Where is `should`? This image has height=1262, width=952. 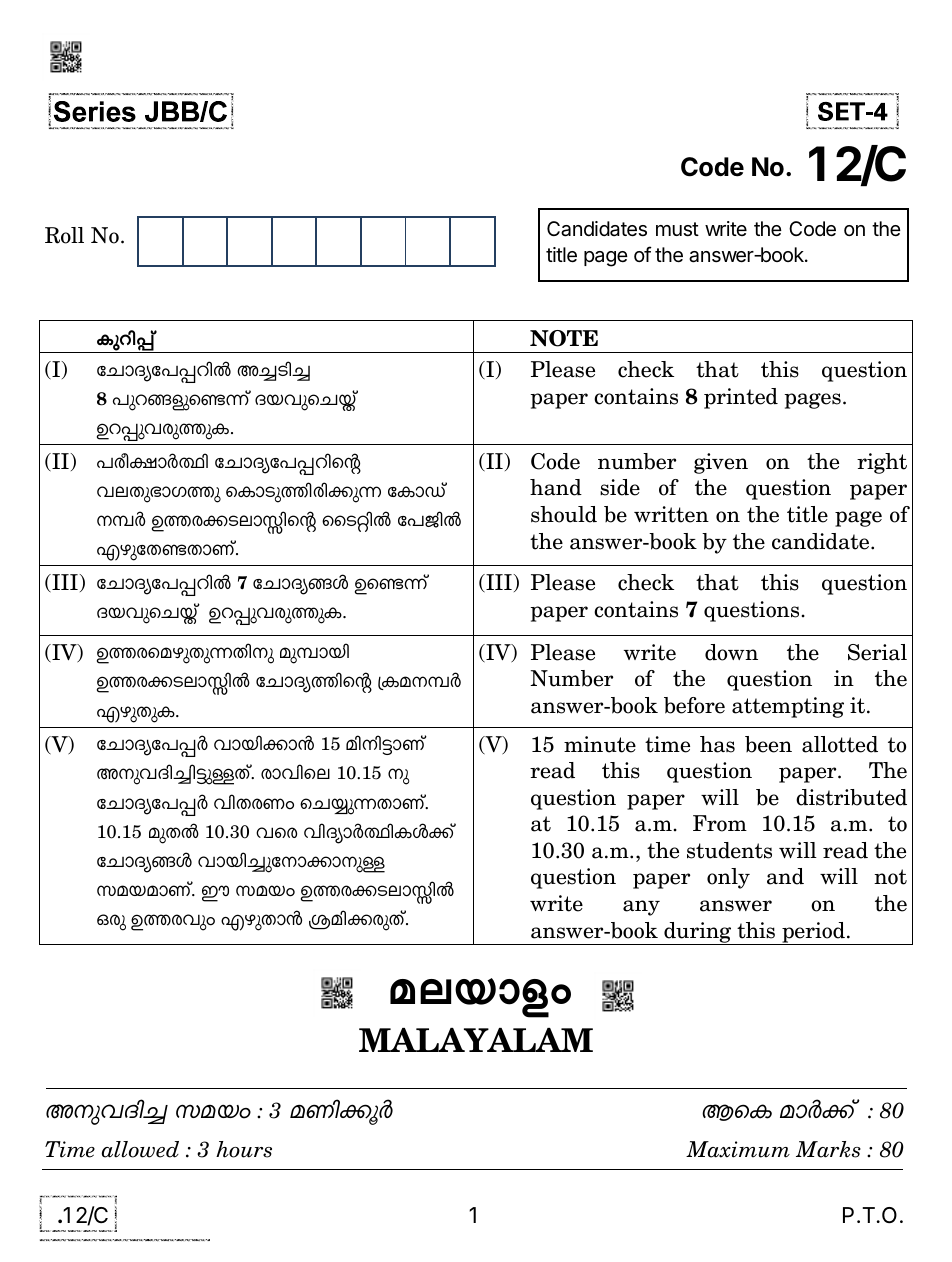 should is located at coordinates (564, 514).
